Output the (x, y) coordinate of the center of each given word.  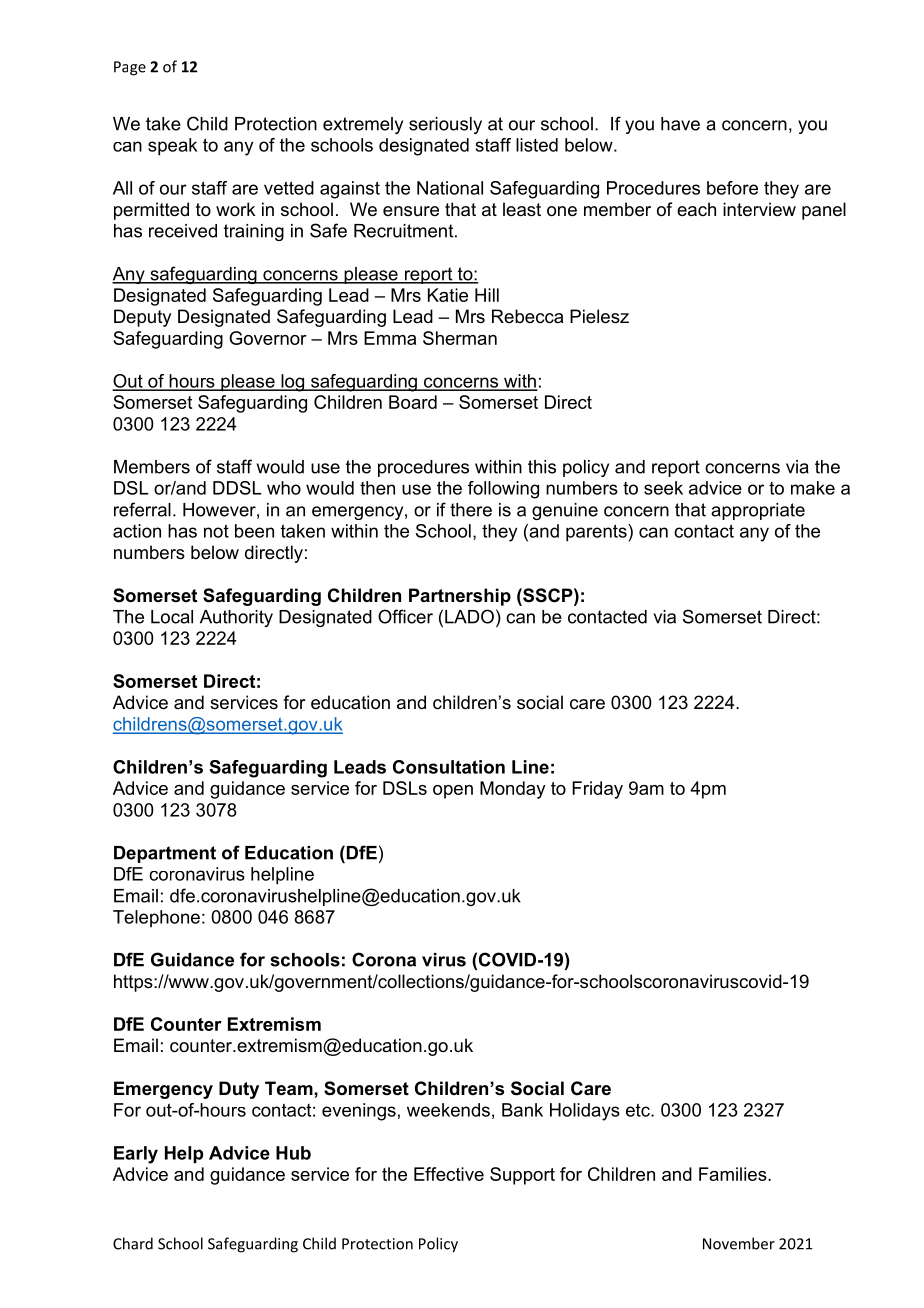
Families (734, 1174)
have (680, 124)
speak (172, 147)
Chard (133, 1243)
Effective (449, 1174)
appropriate (758, 511)
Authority (236, 618)
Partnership (460, 597)
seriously (445, 125)
